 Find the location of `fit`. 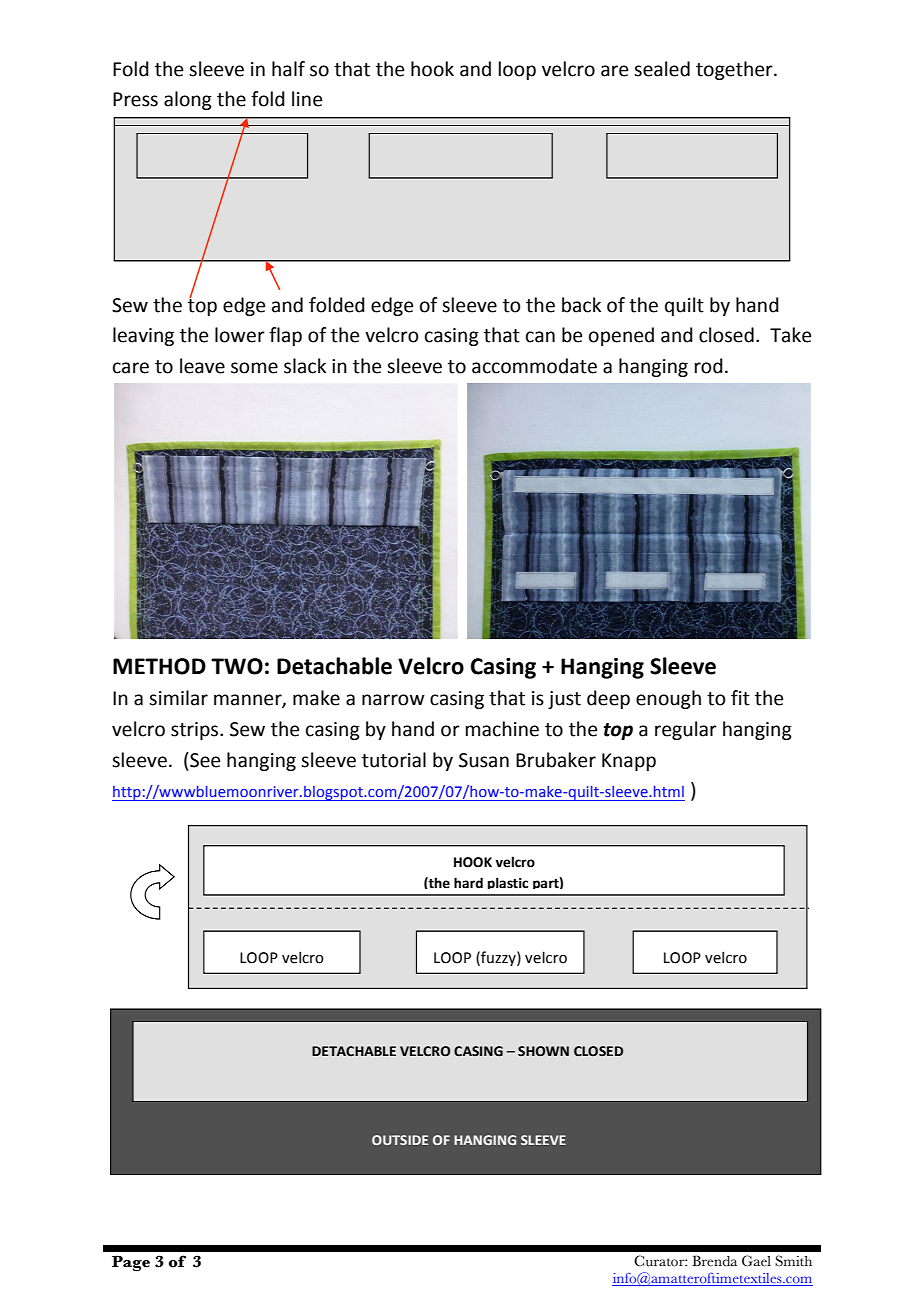

fit is located at coordinates (740, 698).
